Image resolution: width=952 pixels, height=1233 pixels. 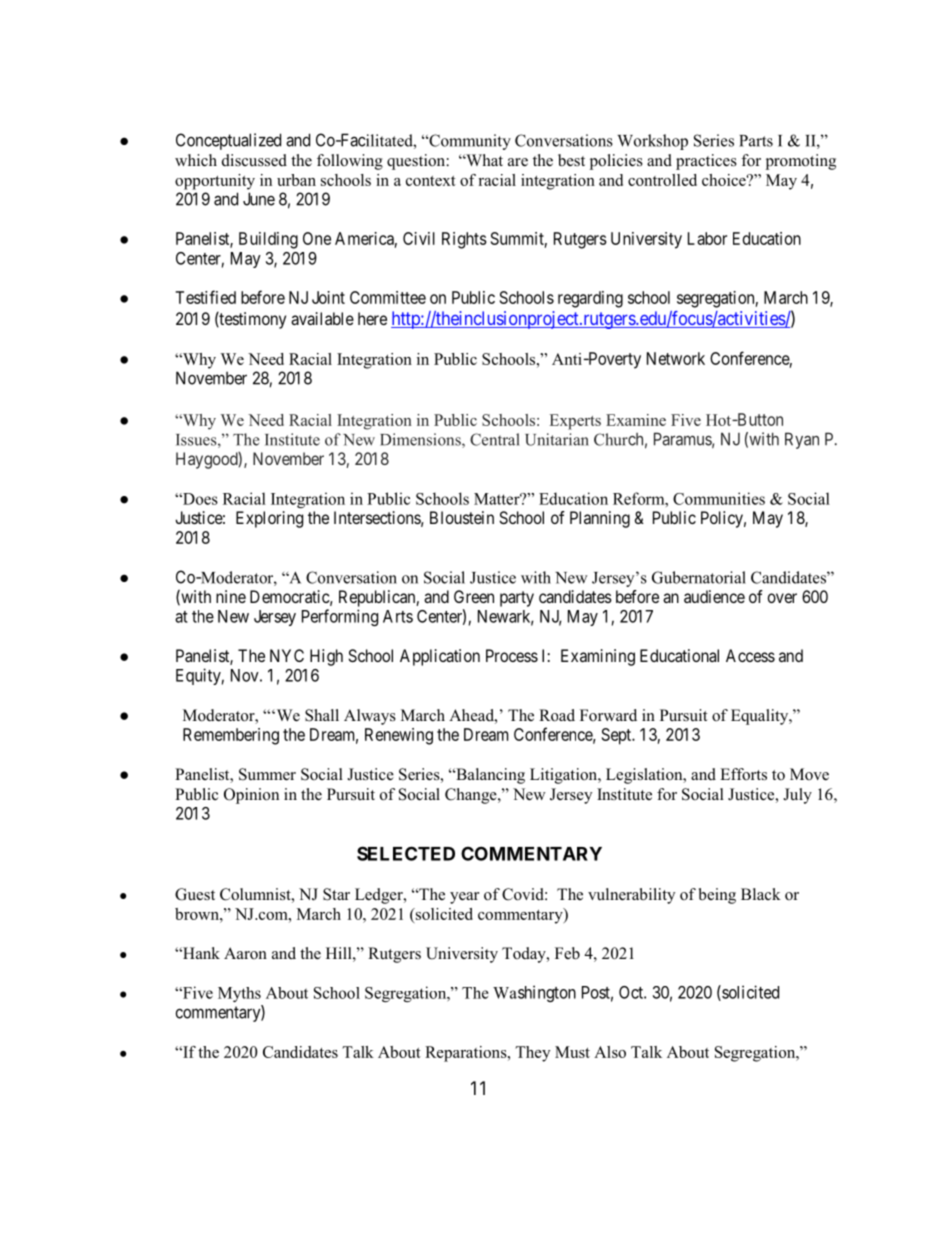 I want to click on Efforts, so click(x=743, y=774).
